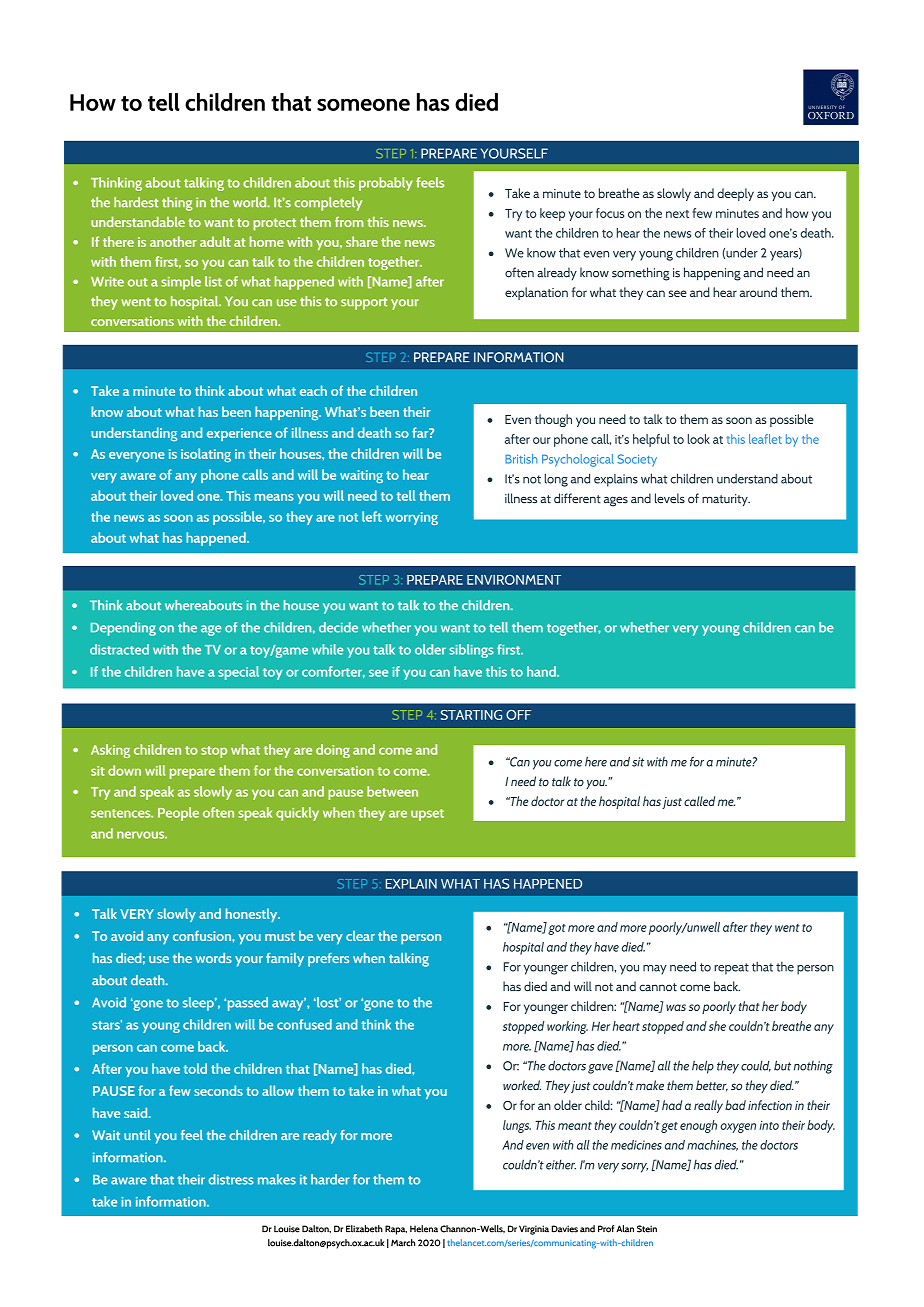  What do you see at coordinates (136, 202) in the screenshot?
I see `hardest` at bounding box center [136, 202].
